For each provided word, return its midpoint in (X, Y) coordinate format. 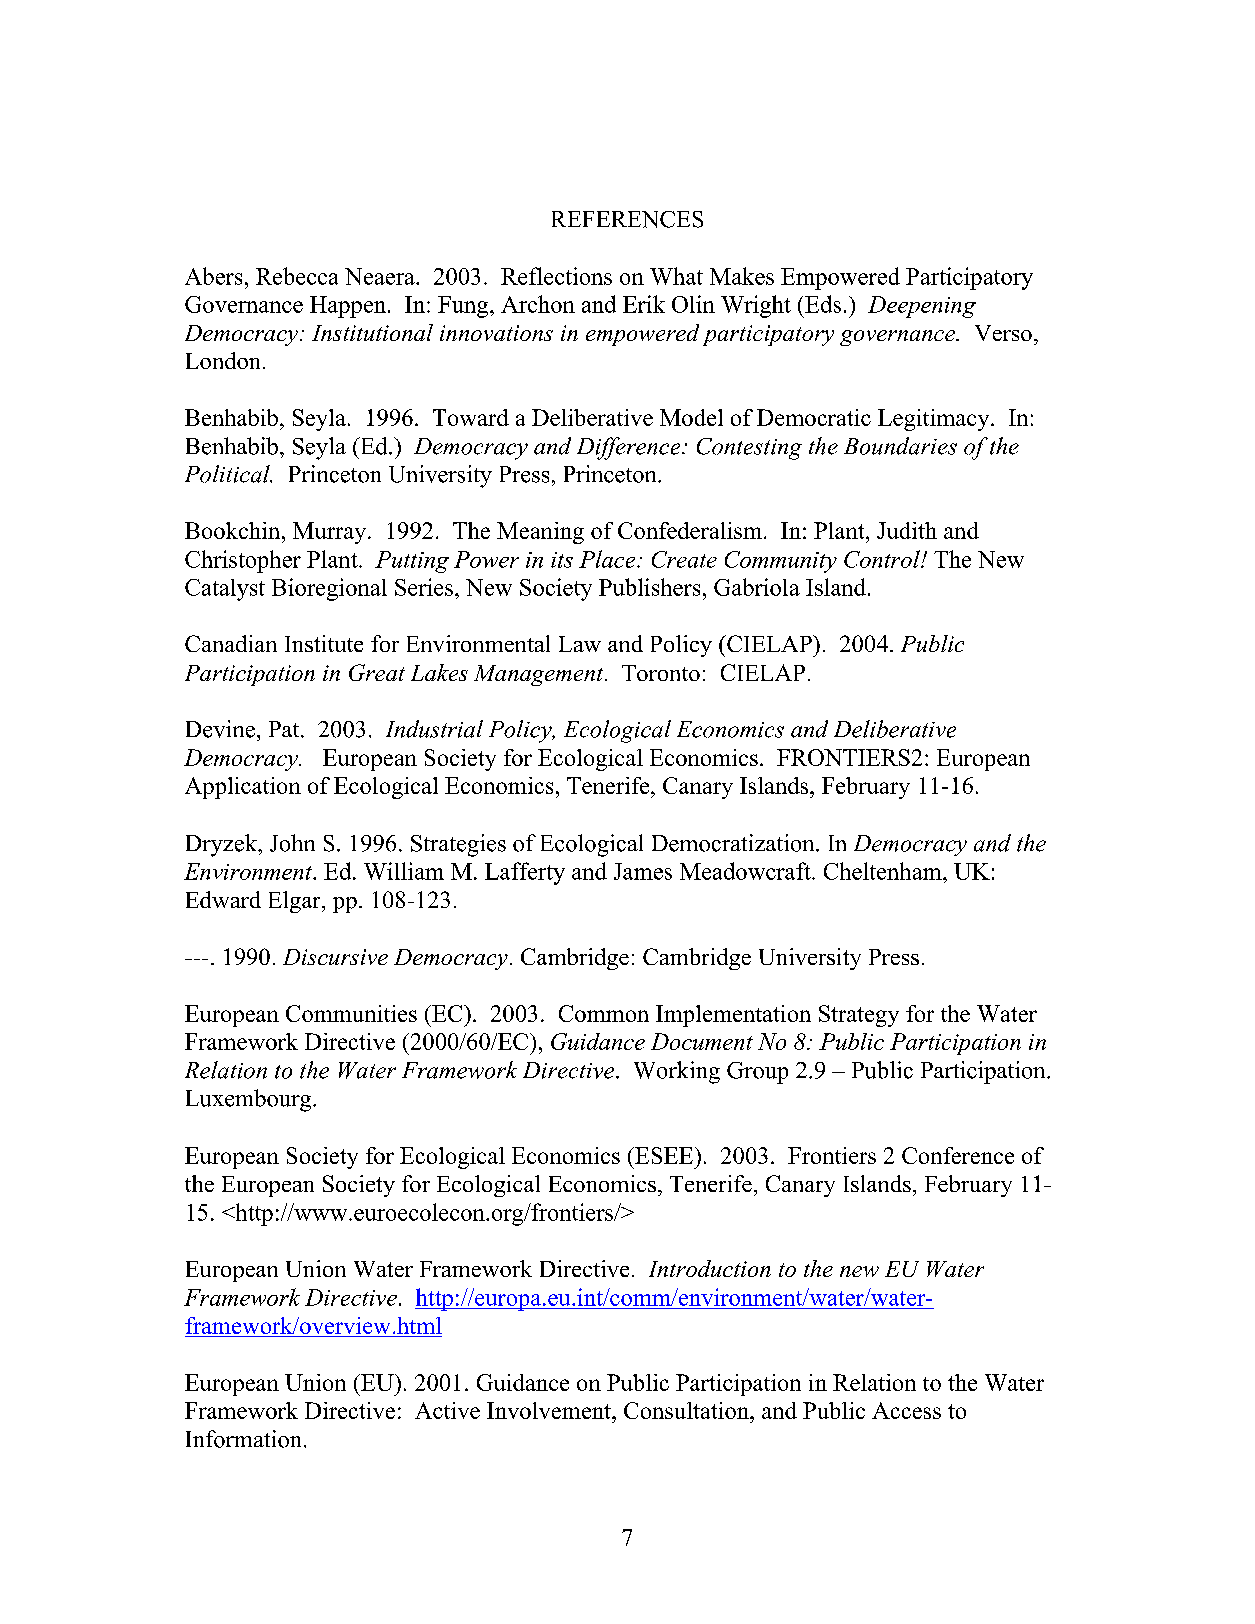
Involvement (550, 1410)
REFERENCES (627, 219)
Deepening (922, 307)
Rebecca (297, 276)
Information (243, 1439)
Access (906, 1410)
